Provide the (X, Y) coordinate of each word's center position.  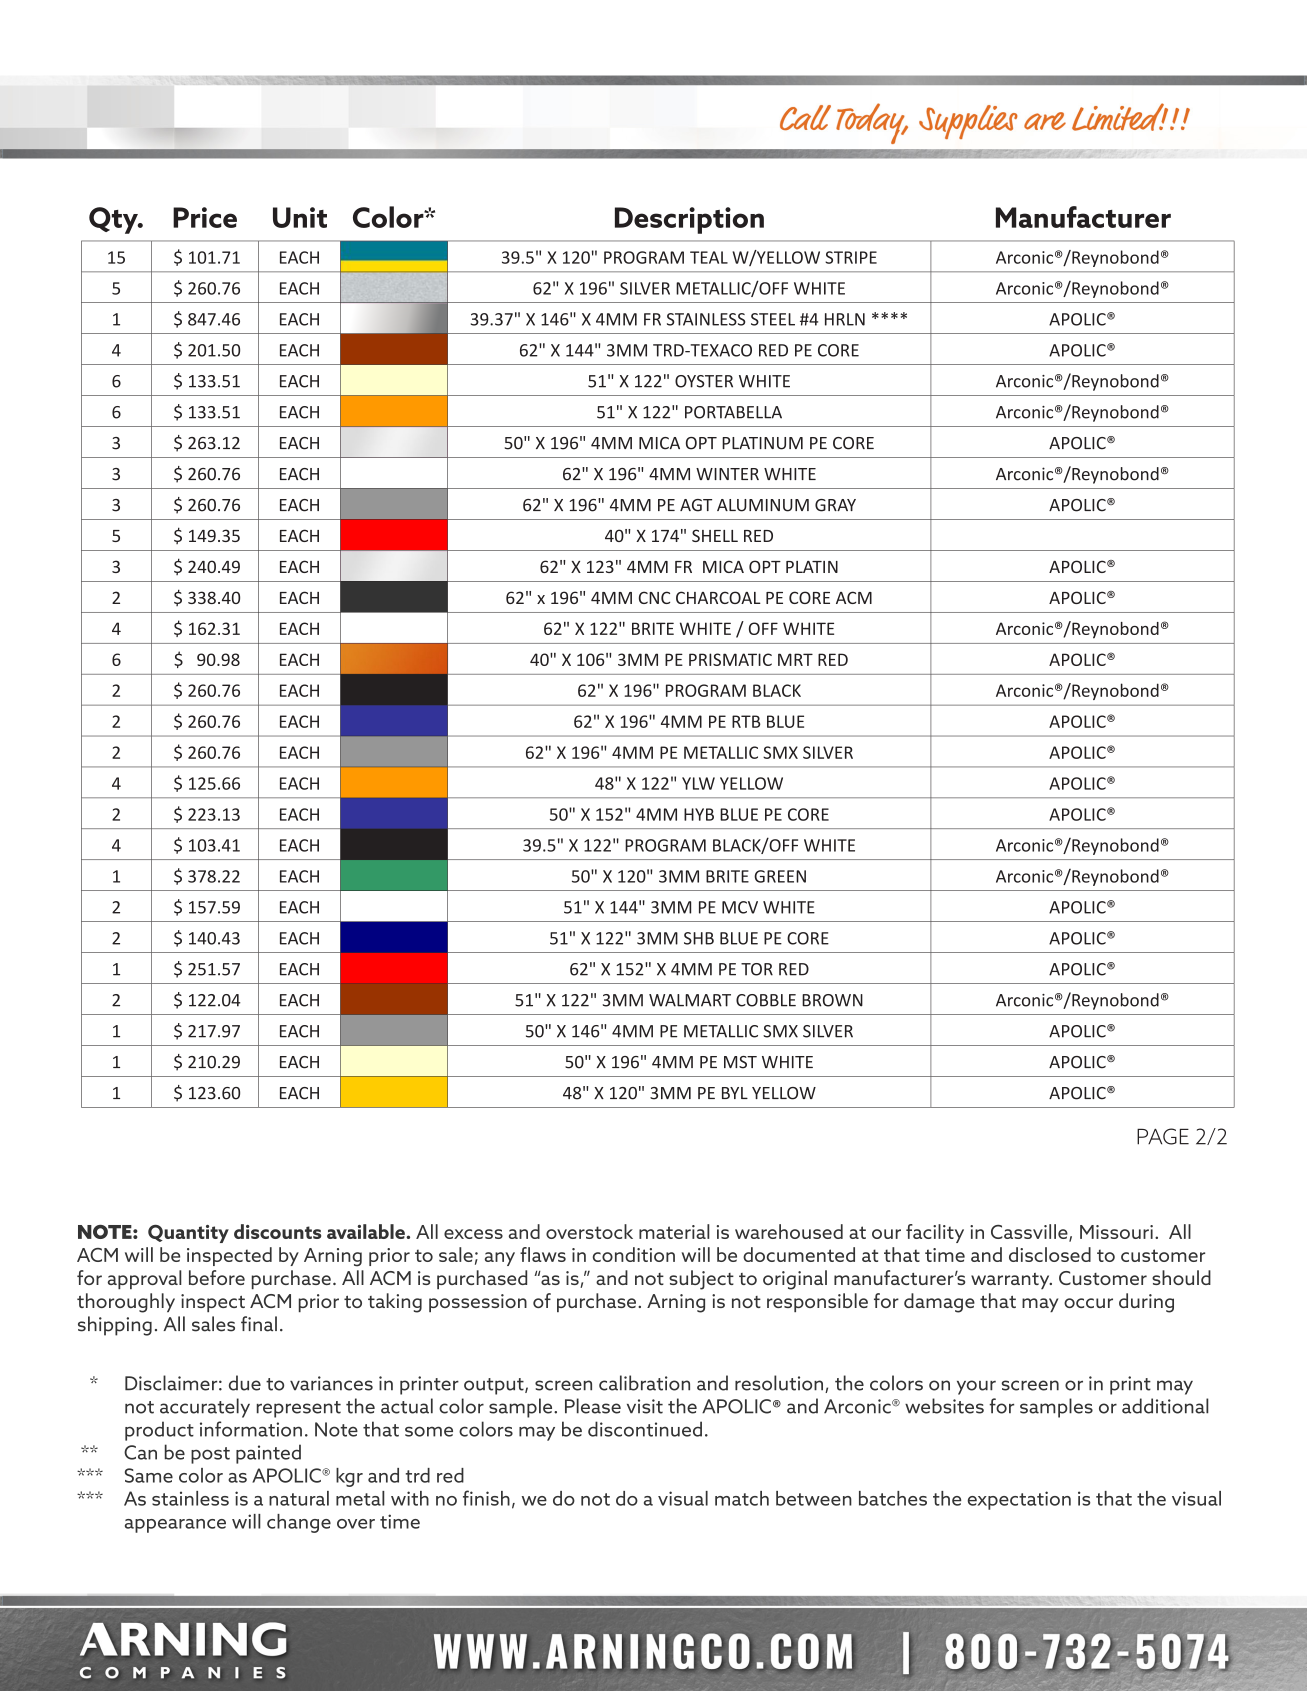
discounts (277, 1231)
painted (268, 1454)
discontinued (645, 1429)
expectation (1019, 1500)
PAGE (1163, 1136)
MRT (795, 659)
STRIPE (851, 257)
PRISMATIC (730, 659)
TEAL (709, 257)
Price (205, 217)
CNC (654, 597)
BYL (735, 1093)
